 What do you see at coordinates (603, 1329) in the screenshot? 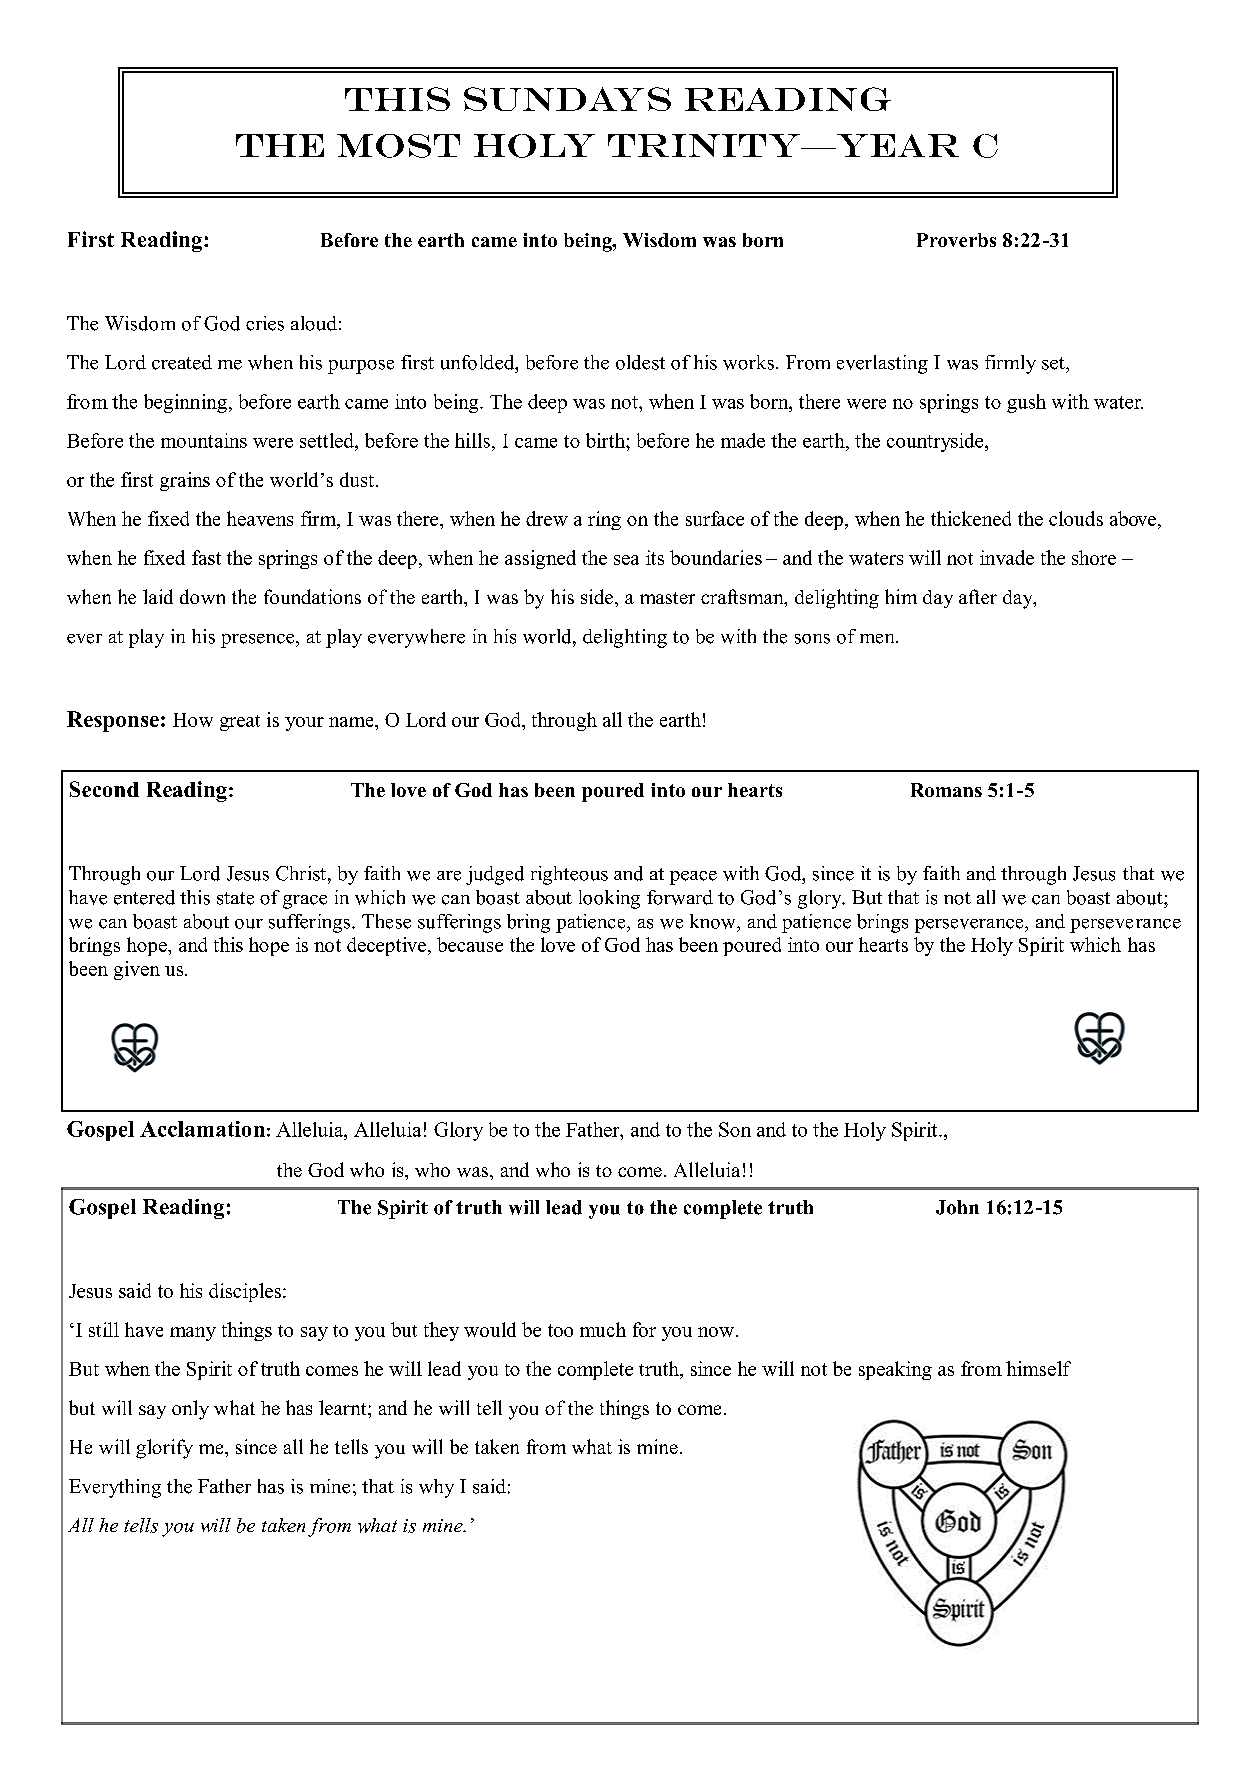
I see `much` at bounding box center [603, 1329].
